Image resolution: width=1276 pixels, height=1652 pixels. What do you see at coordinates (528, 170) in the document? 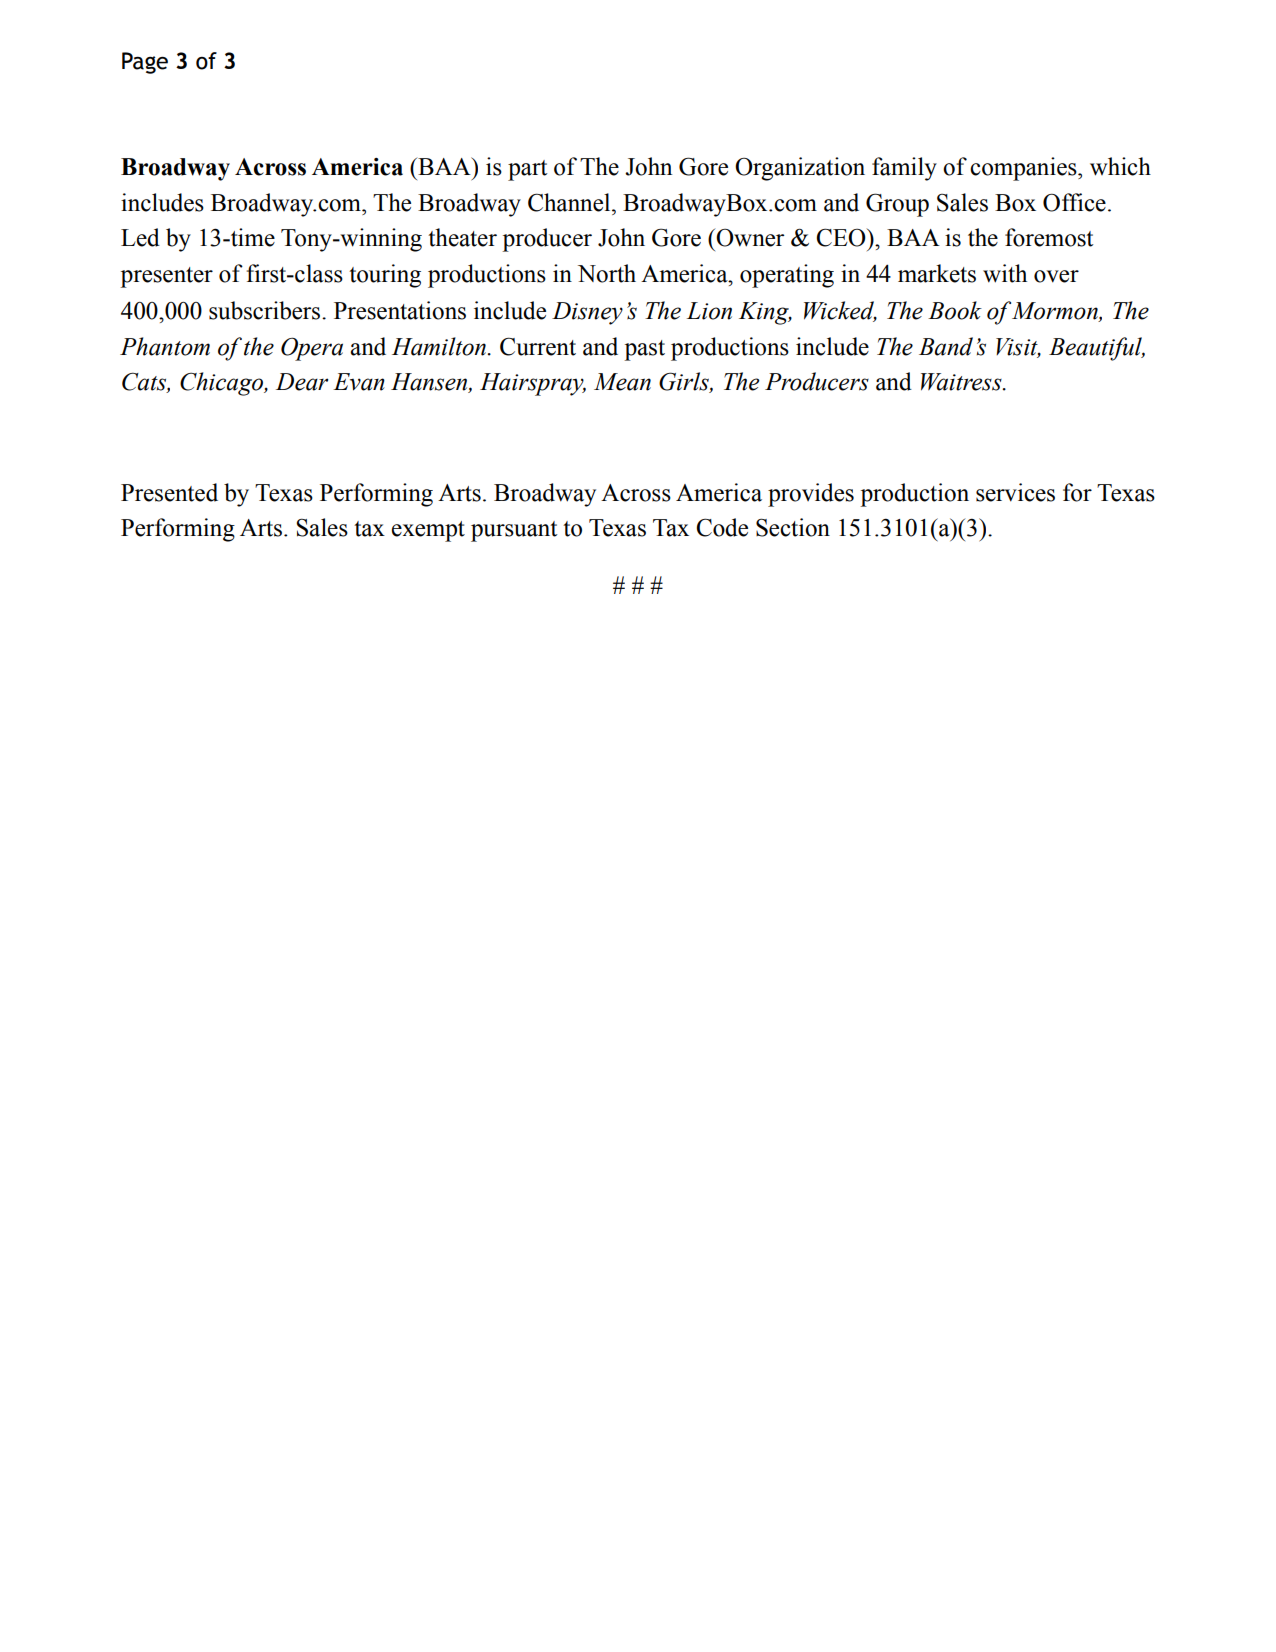
I see `part` at bounding box center [528, 170].
